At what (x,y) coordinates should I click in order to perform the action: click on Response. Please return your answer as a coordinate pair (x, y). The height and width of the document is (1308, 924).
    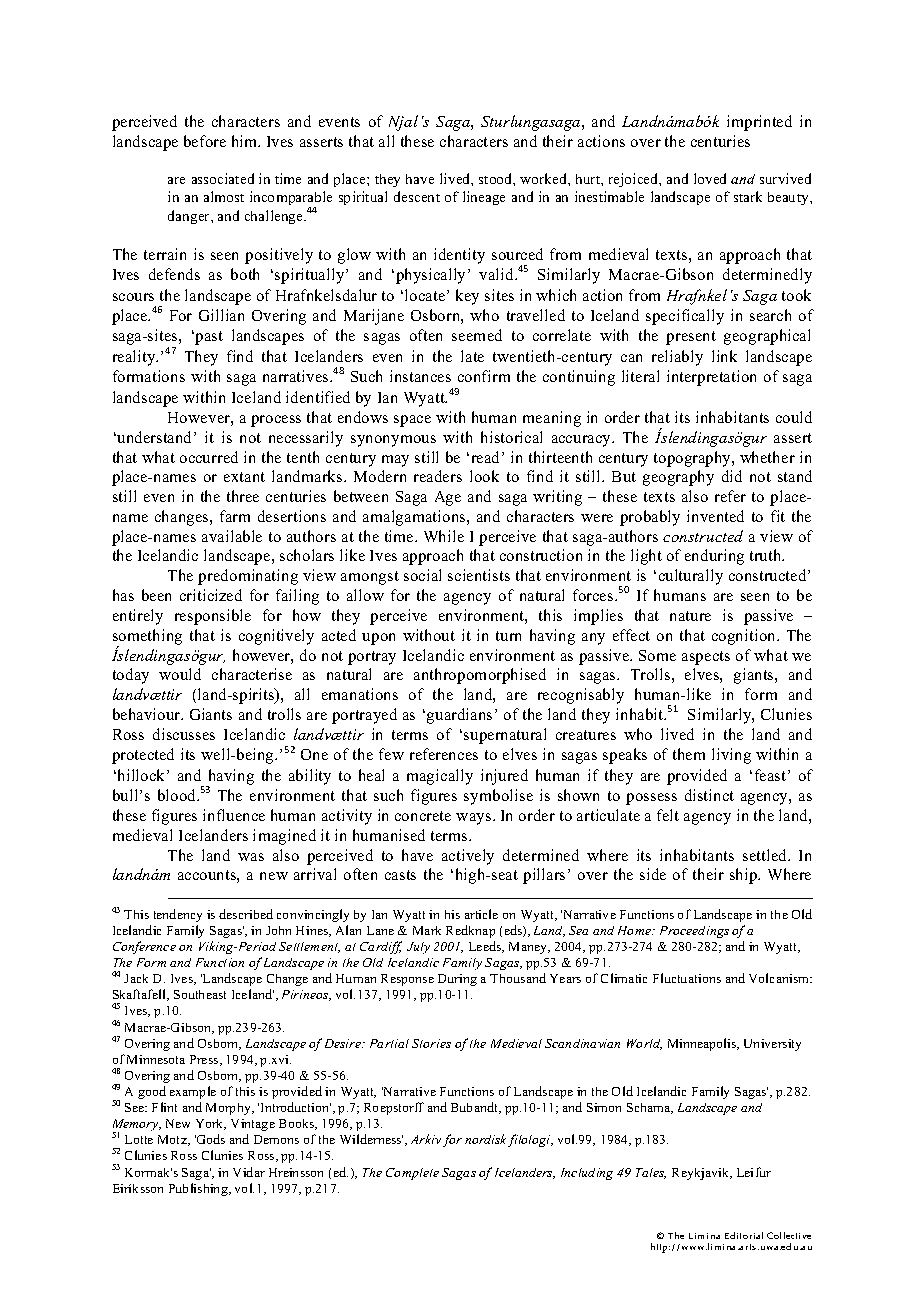
    Looking at the image, I should click on (407, 980).
